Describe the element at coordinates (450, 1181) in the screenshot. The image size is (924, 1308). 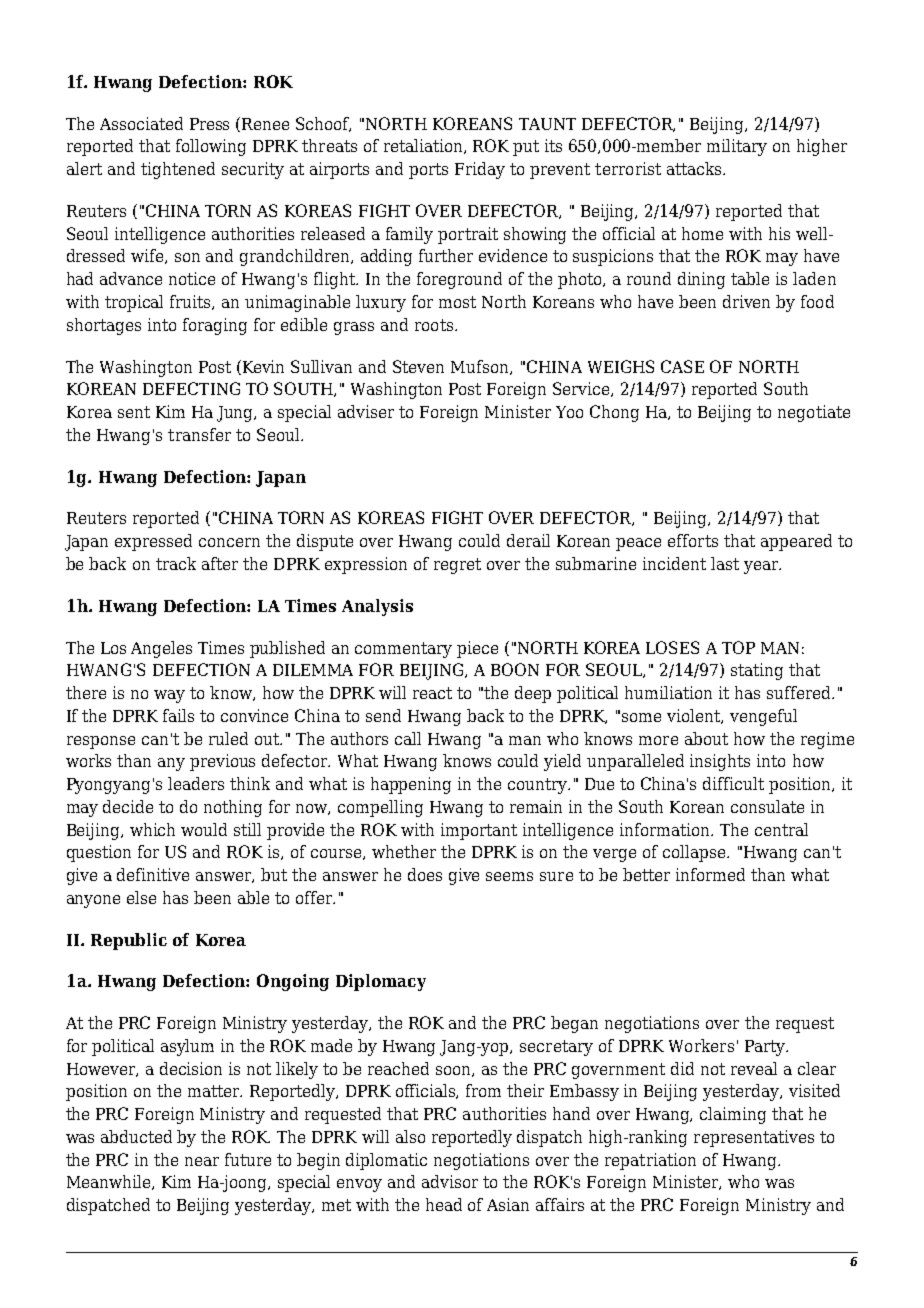
I see `advisor` at that location.
